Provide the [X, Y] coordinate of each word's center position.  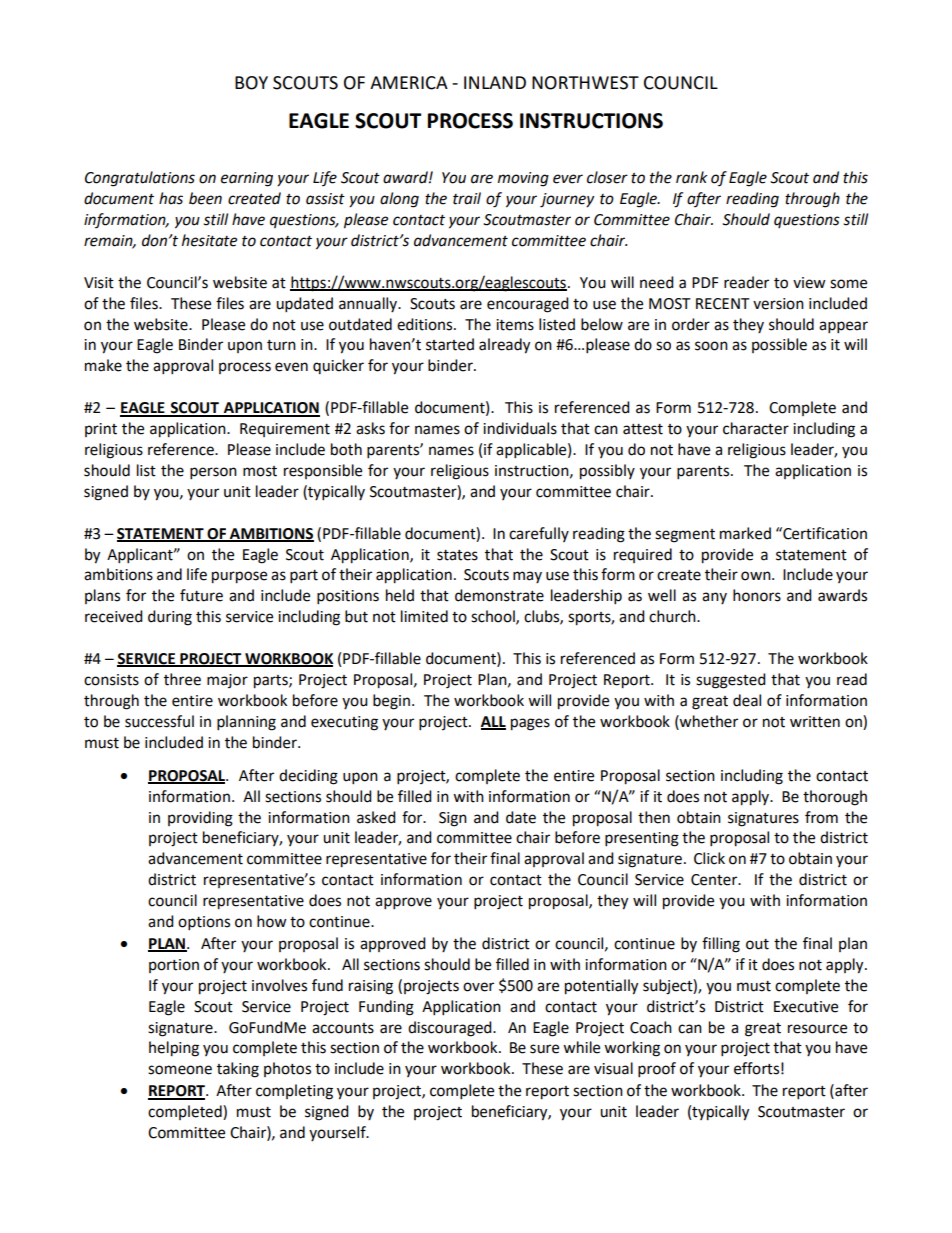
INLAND [495, 82]
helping [174, 1049]
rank [692, 177]
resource [817, 1029]
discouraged [451, 1029]
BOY [251, 83]
